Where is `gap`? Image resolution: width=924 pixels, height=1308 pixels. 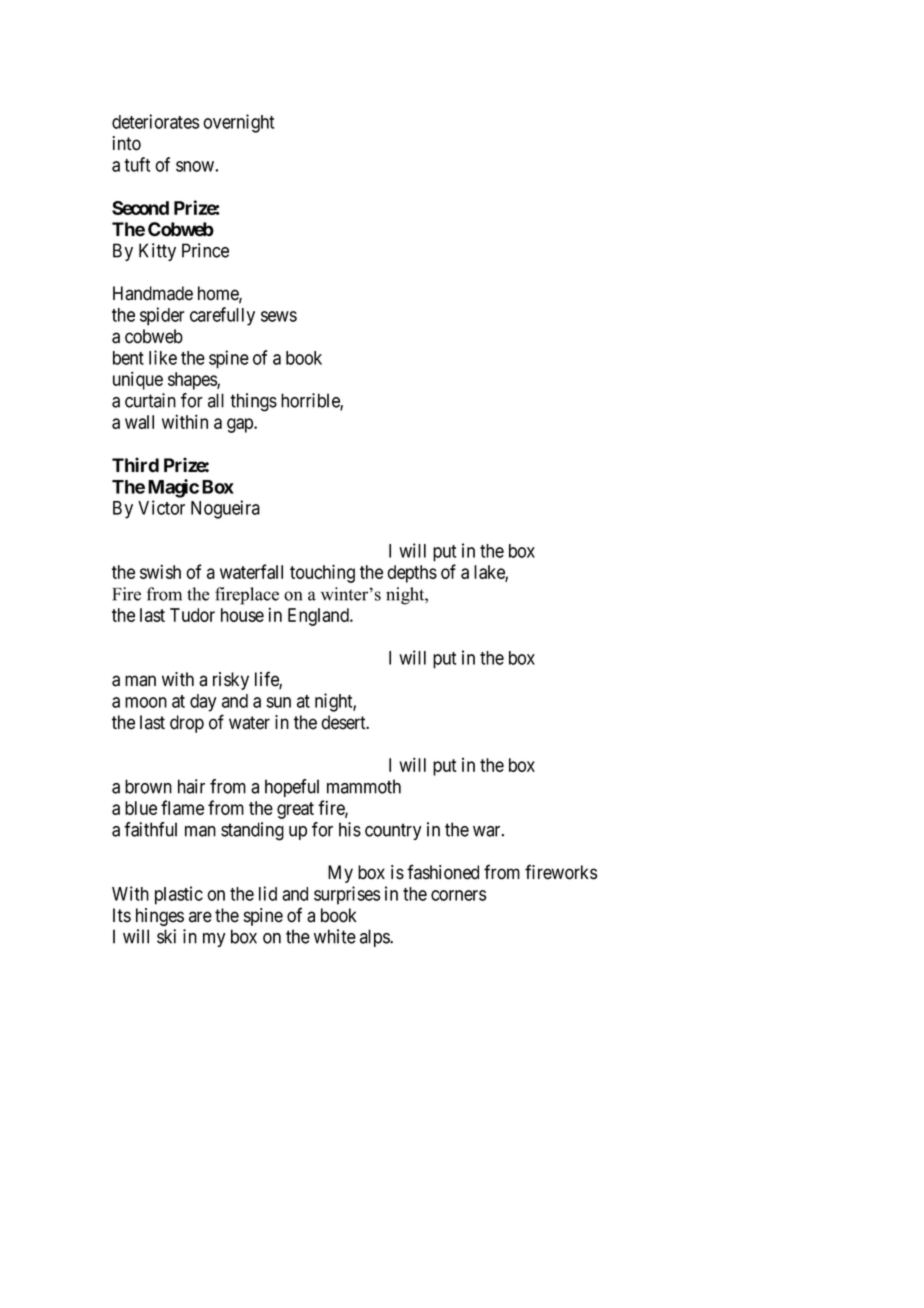
gap is located at coordinates (241, 425).
